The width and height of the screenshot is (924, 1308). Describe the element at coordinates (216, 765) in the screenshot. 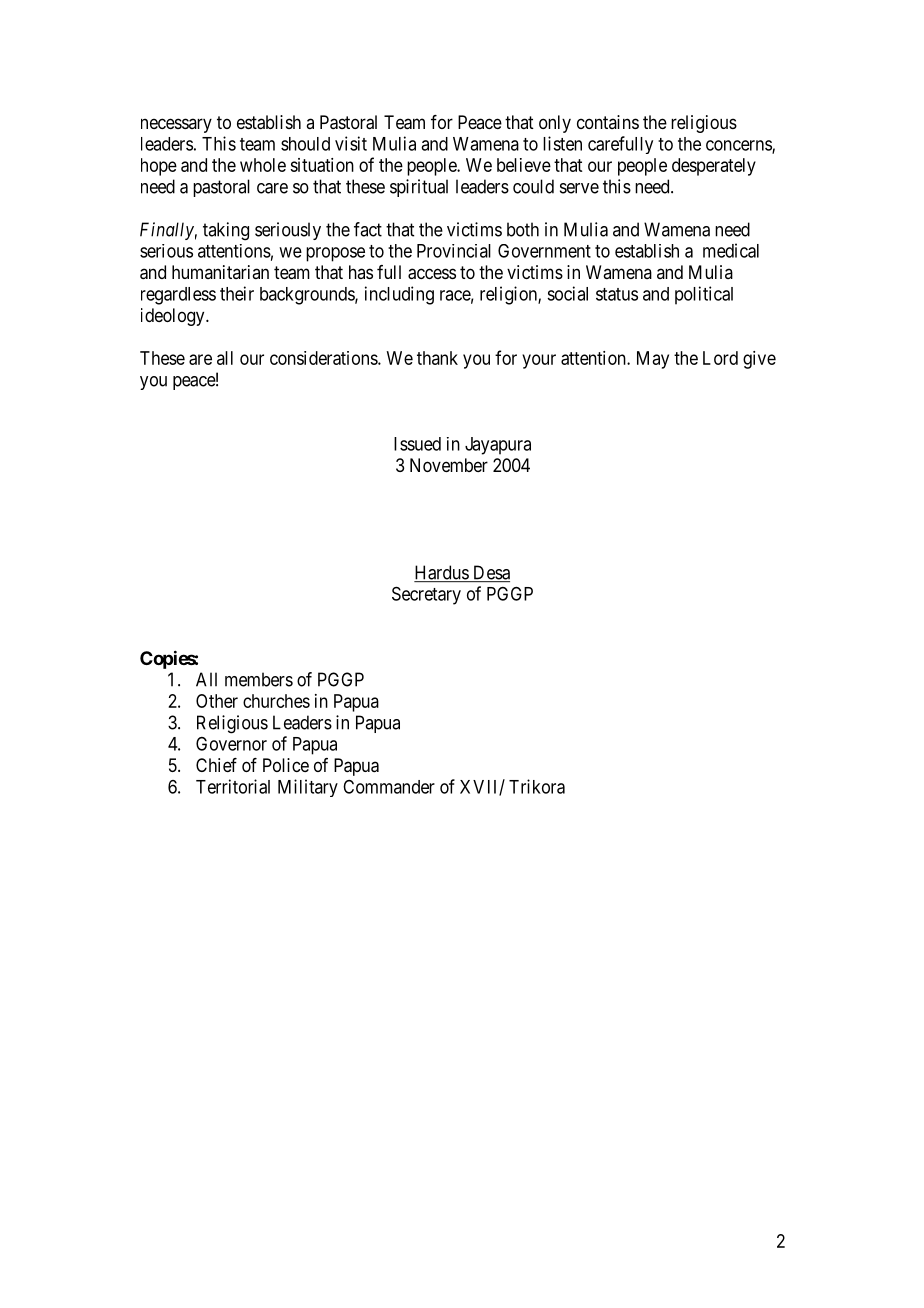

I see `Chief` at that location.
